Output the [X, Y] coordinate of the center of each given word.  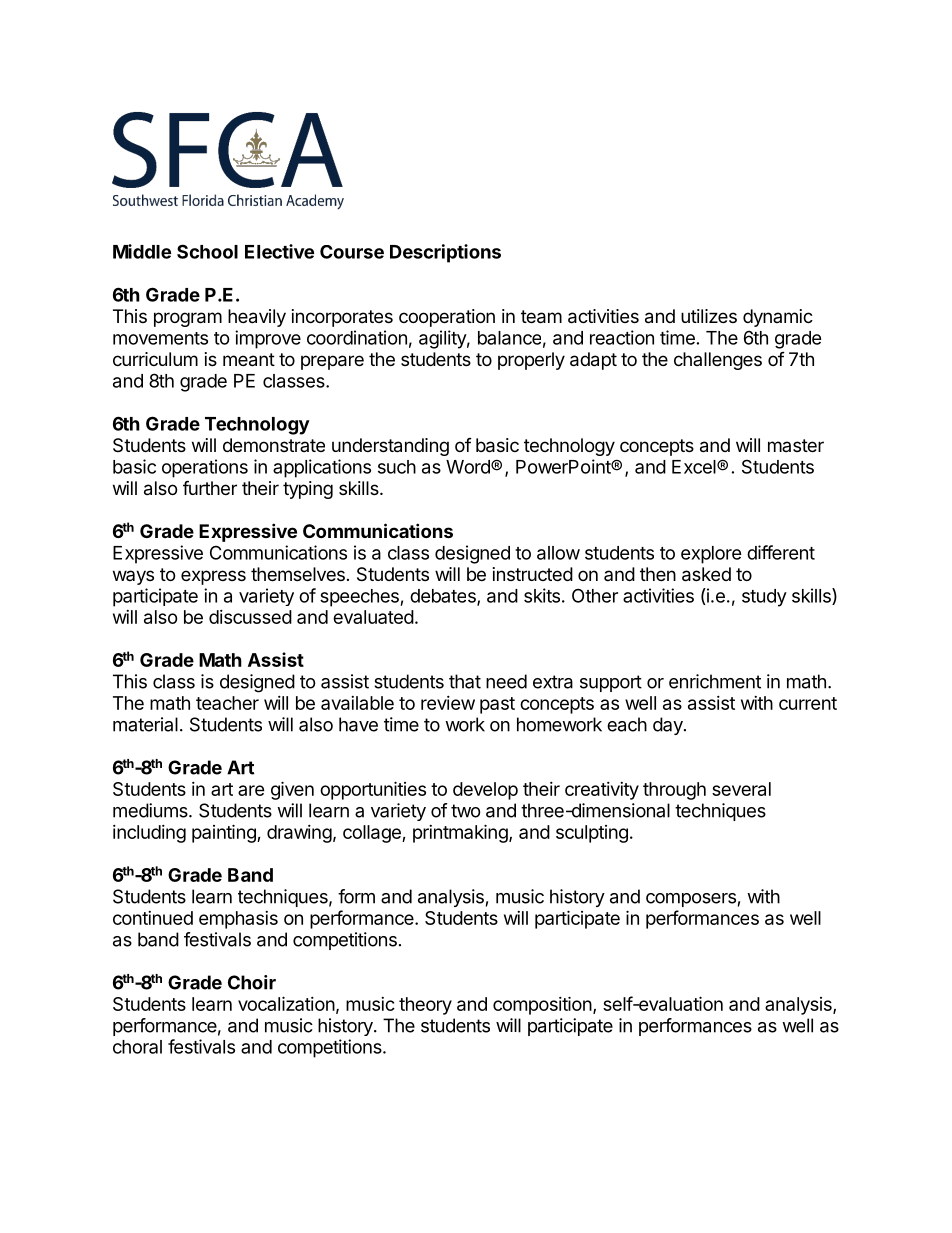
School [207, 251]
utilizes [709, 316]
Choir [252, 982]
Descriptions [445, 253]
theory [425, 1006]
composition [542, 1005]
